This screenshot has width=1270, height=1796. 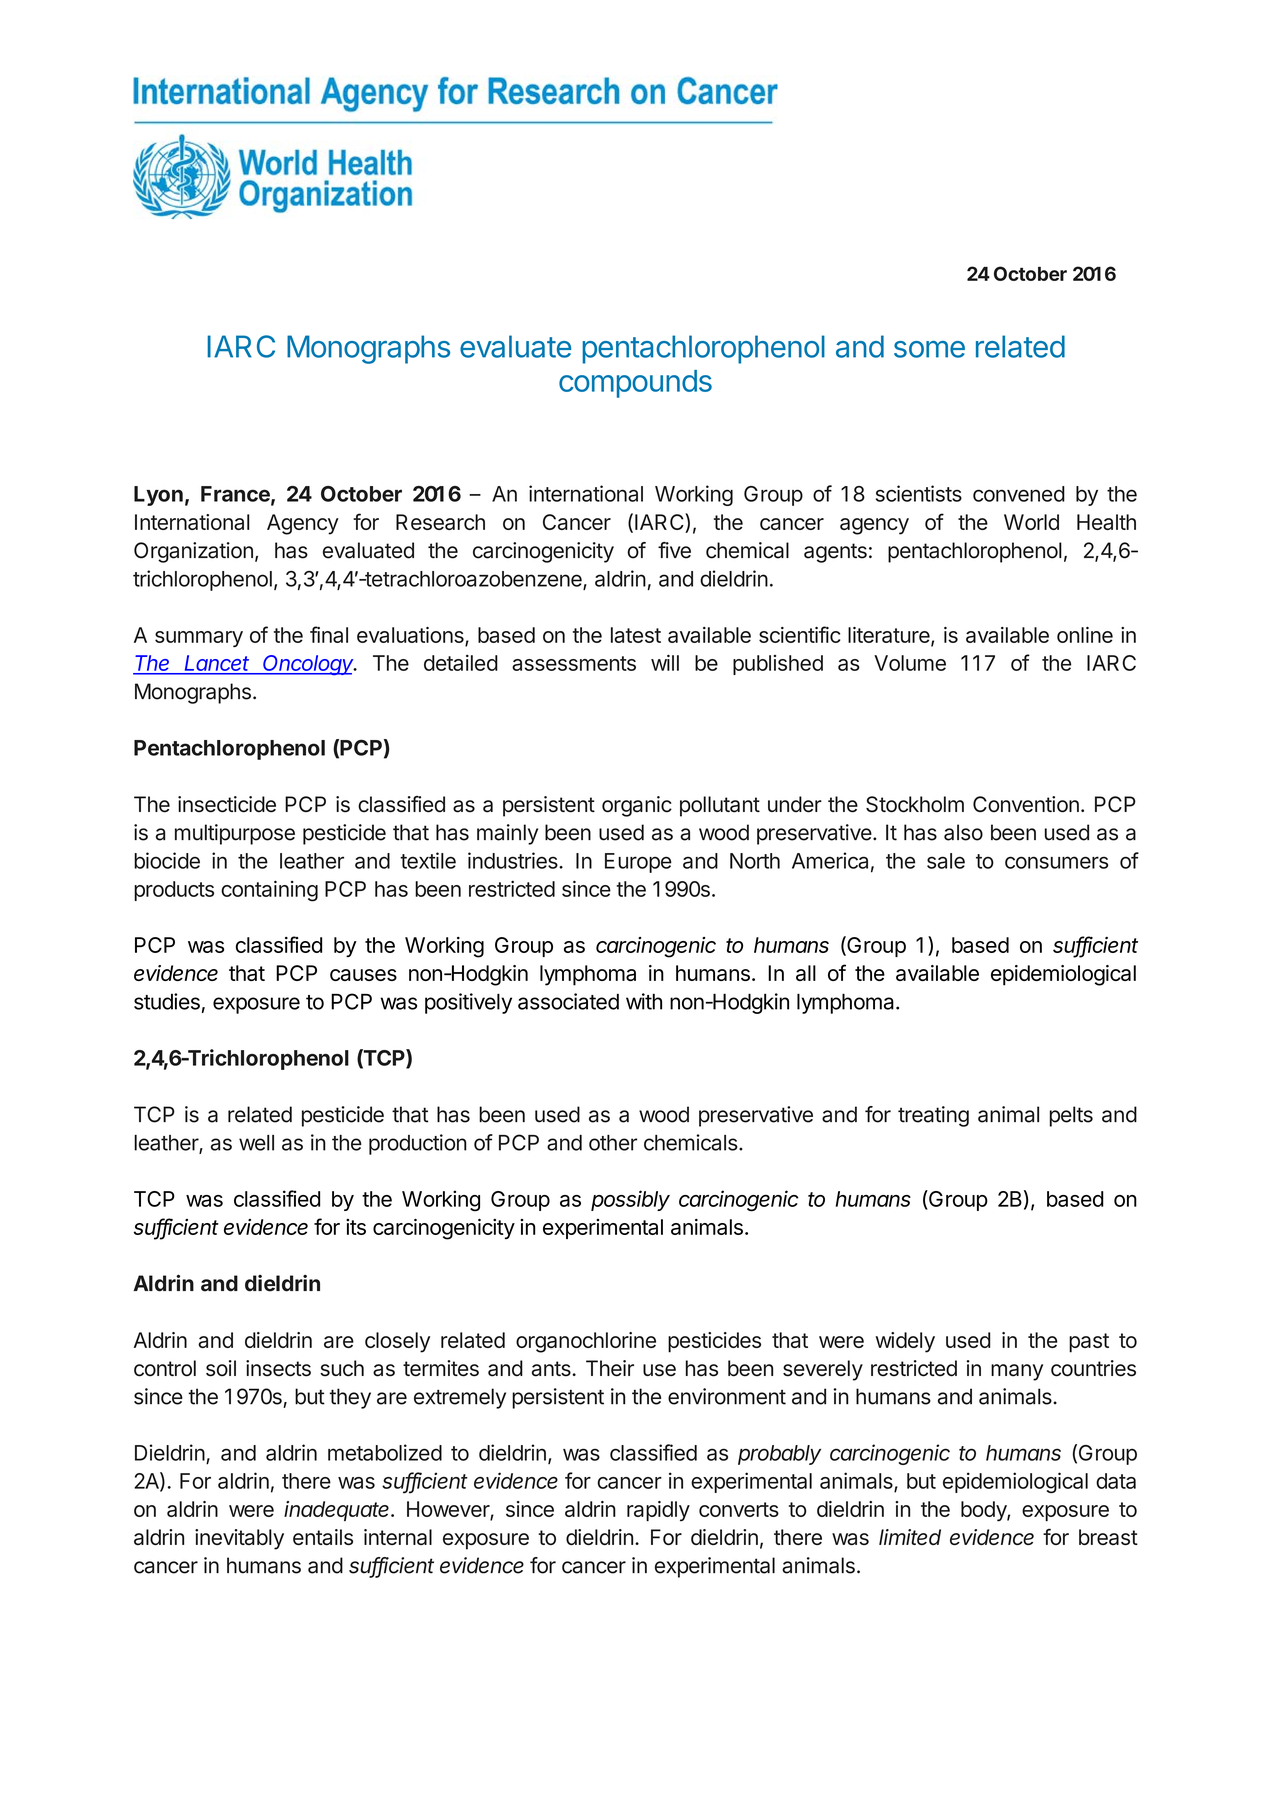 What do you see at coordinates (1056, 862) in the screenshot?
I see `consumers` at bounding box center [1056, 862].
